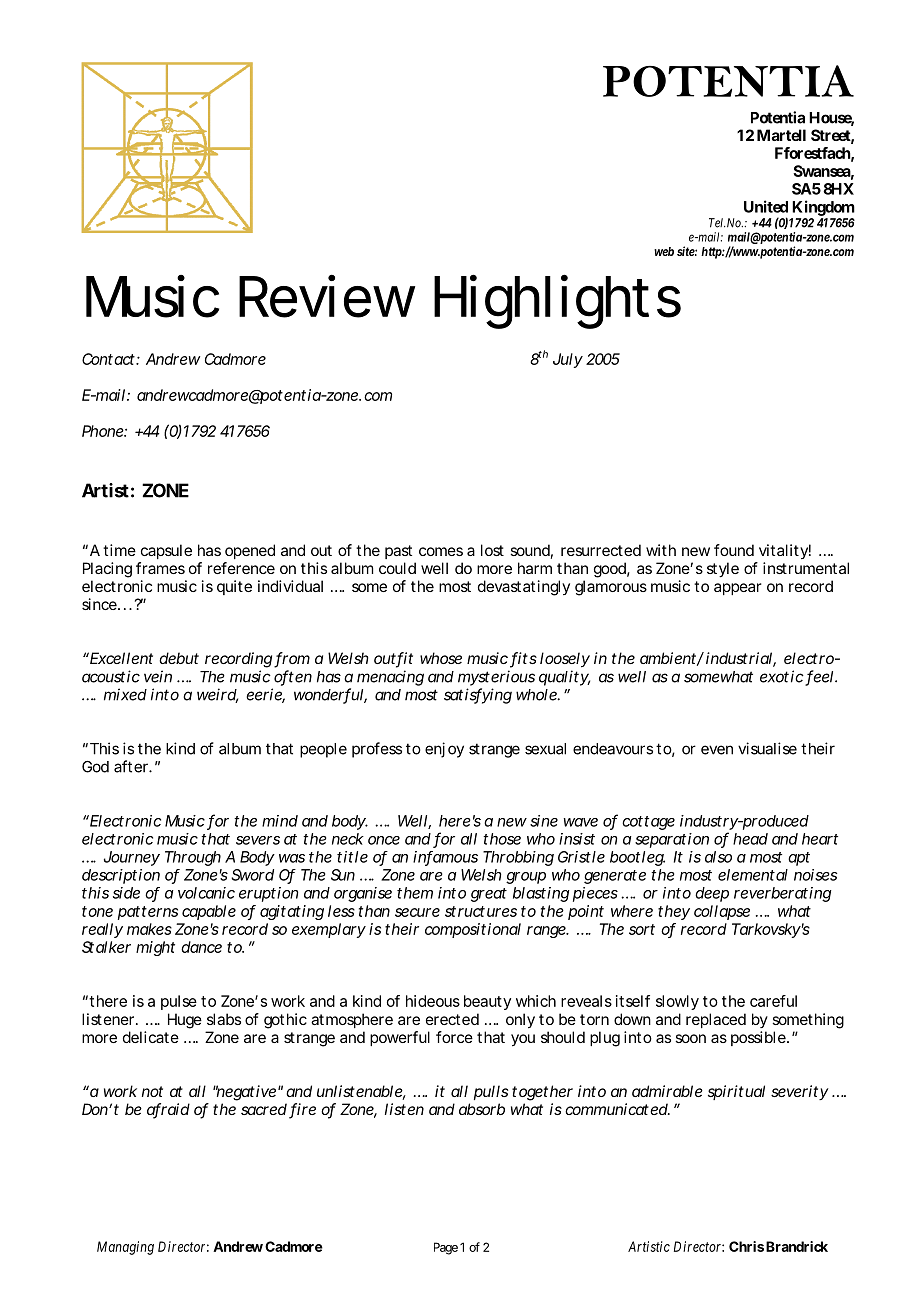  Describe the element at coordinates (193, 858) in the document. I see `Through` at that location.
